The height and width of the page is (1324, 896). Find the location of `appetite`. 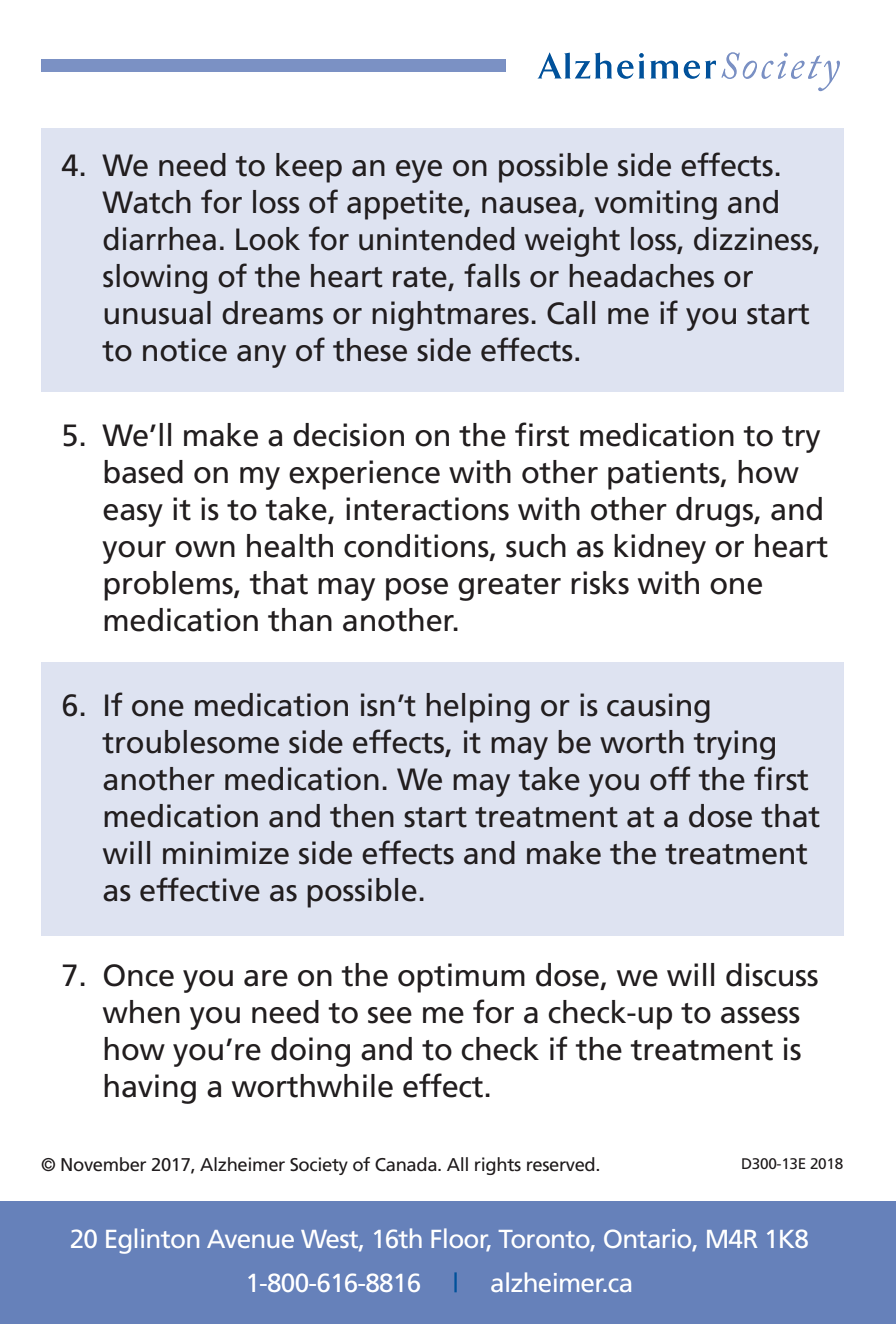

appetite is located at coordinates (406, 205).
